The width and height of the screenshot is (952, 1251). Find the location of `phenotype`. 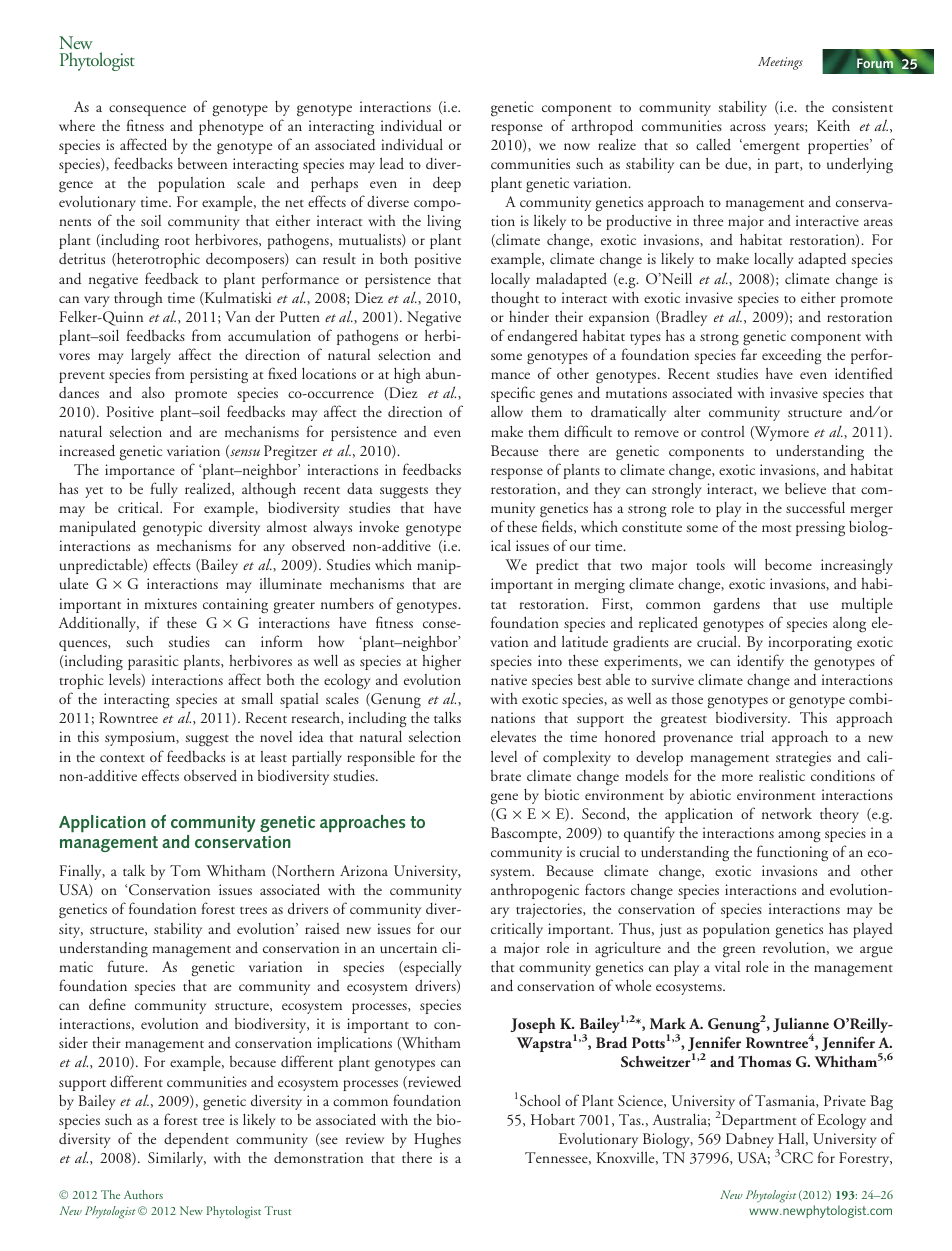

phenotype is located at coordinates (231, 127).
